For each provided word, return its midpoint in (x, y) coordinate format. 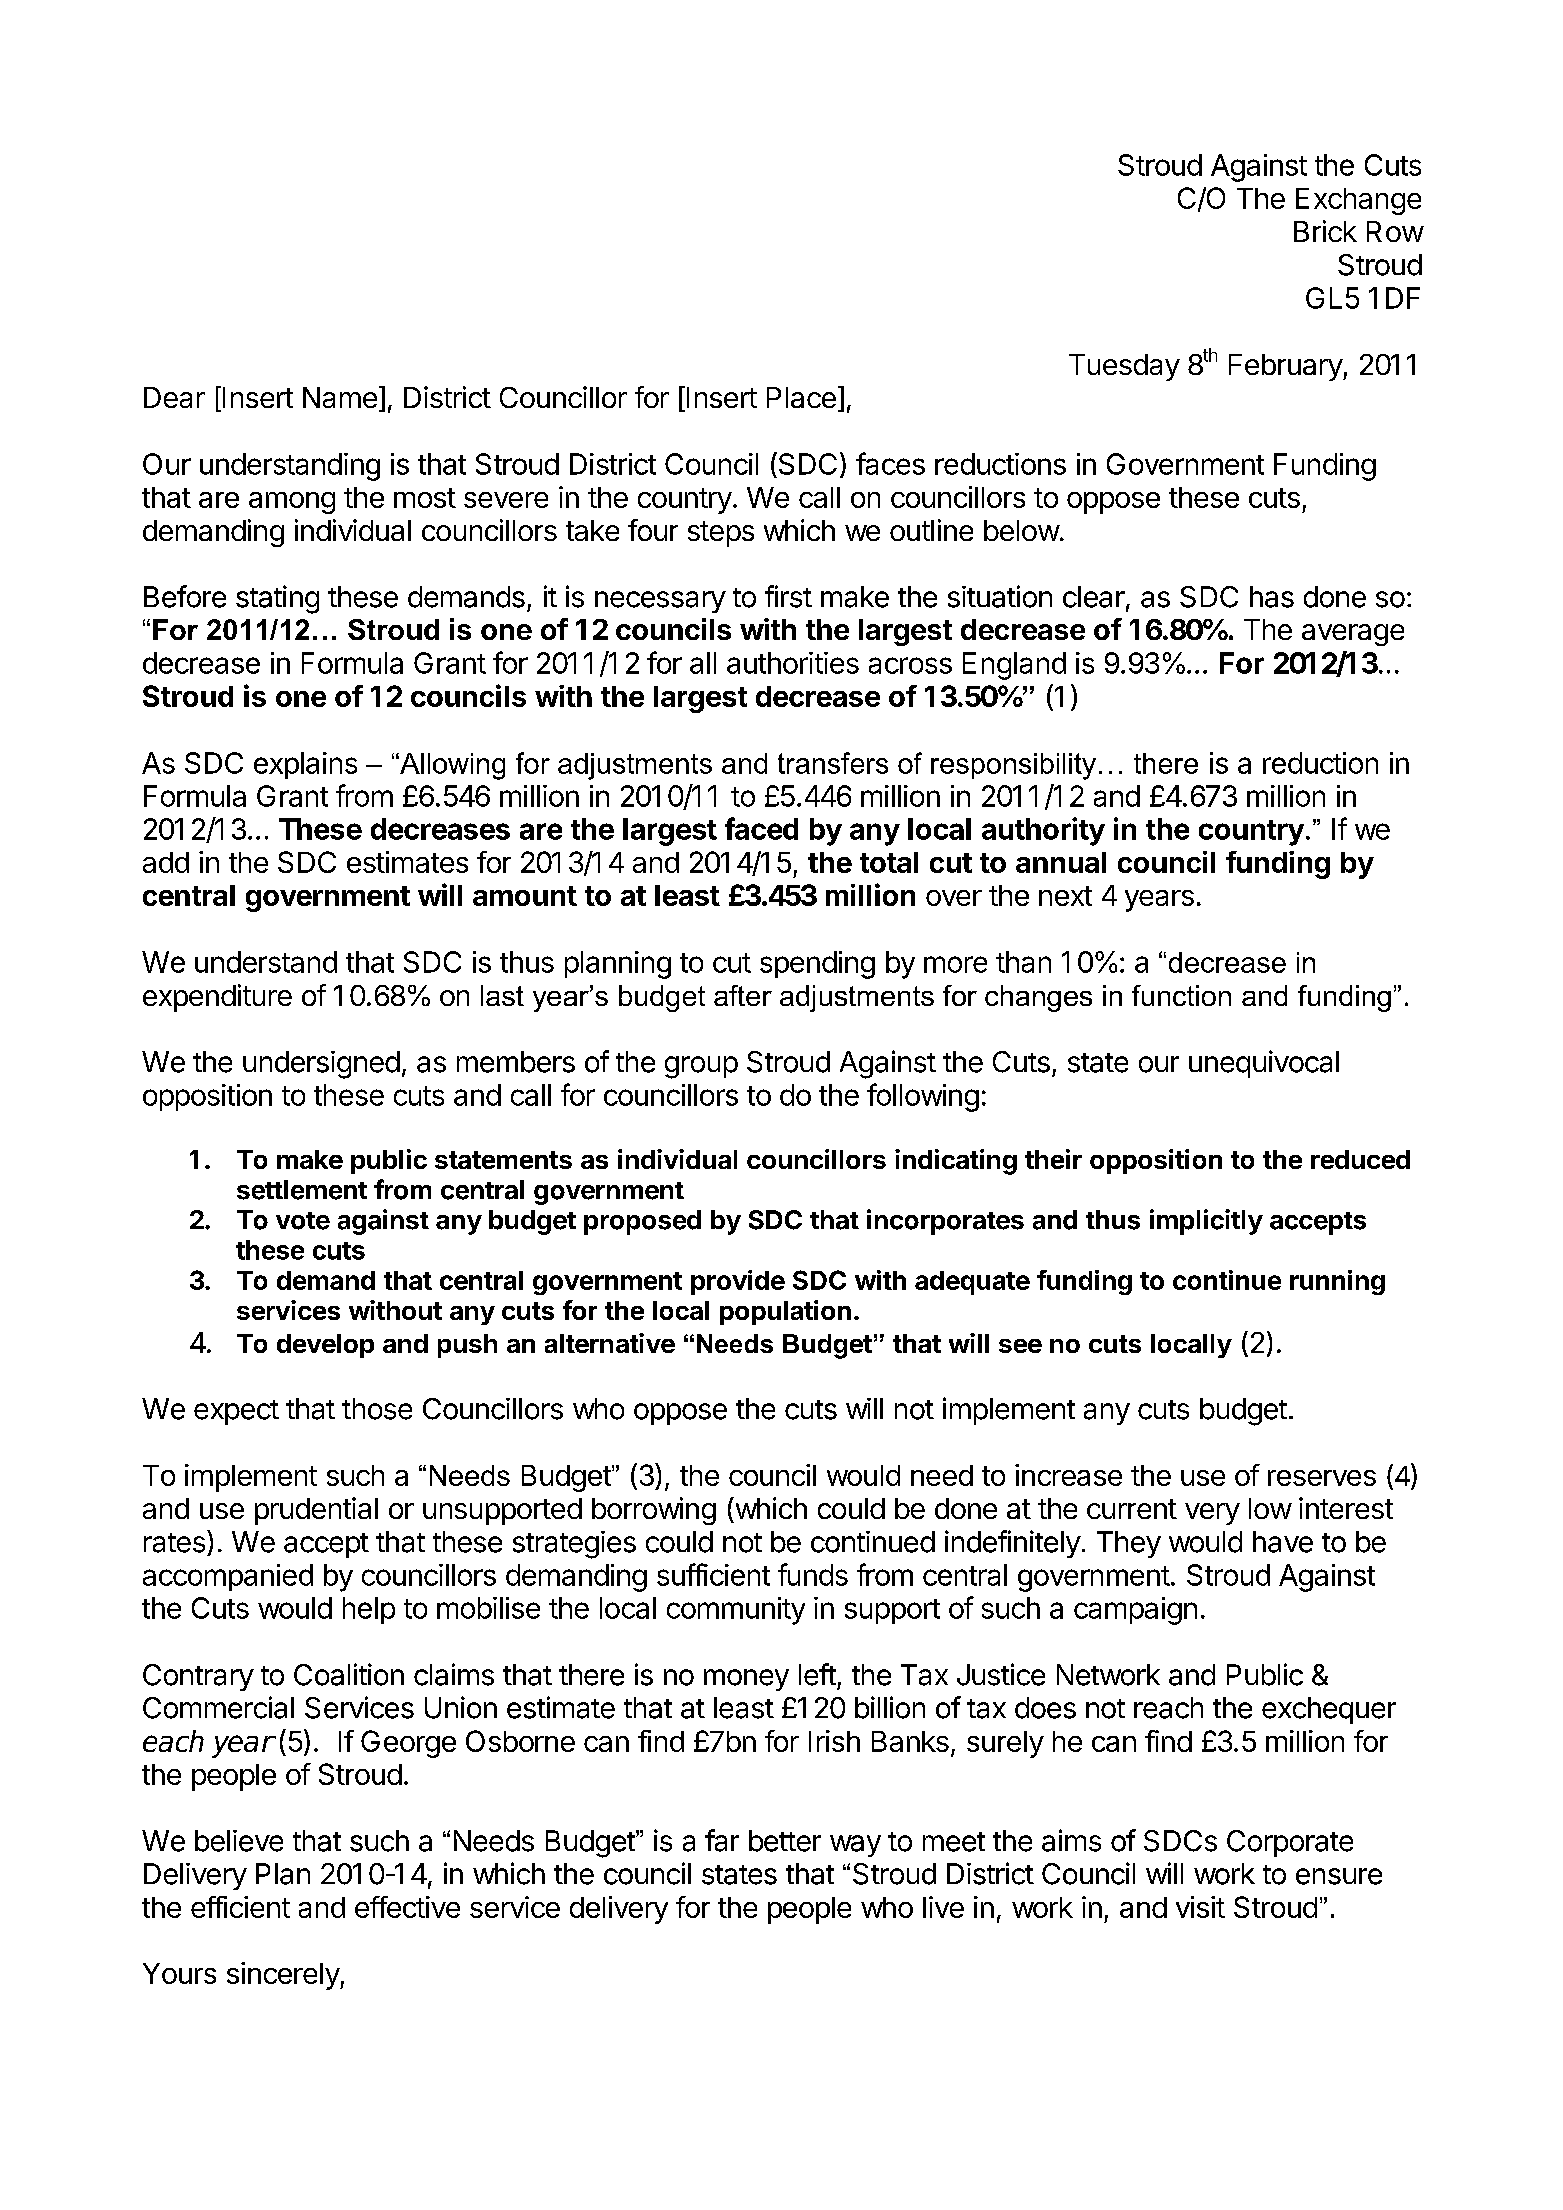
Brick (1325, 231)
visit (1200, 1907)
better (785, 1841)
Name (340, 397)
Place (801, 397)
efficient (240, 1907)
